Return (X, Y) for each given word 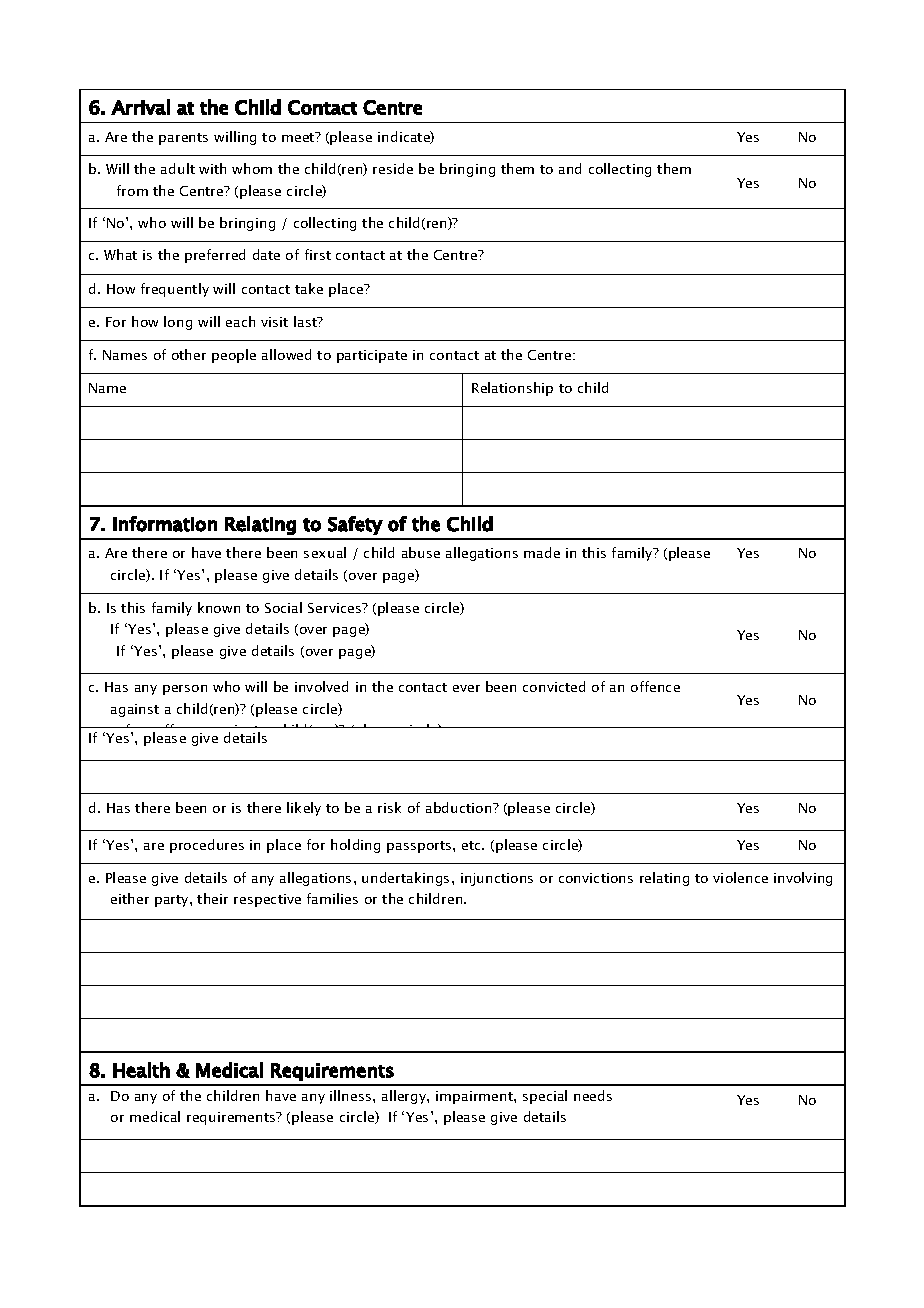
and (570, 168)
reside (393, 168)
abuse (421, 552)
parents (183, 139)
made (542, 552)
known (219, 607)
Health (141, 1070)
